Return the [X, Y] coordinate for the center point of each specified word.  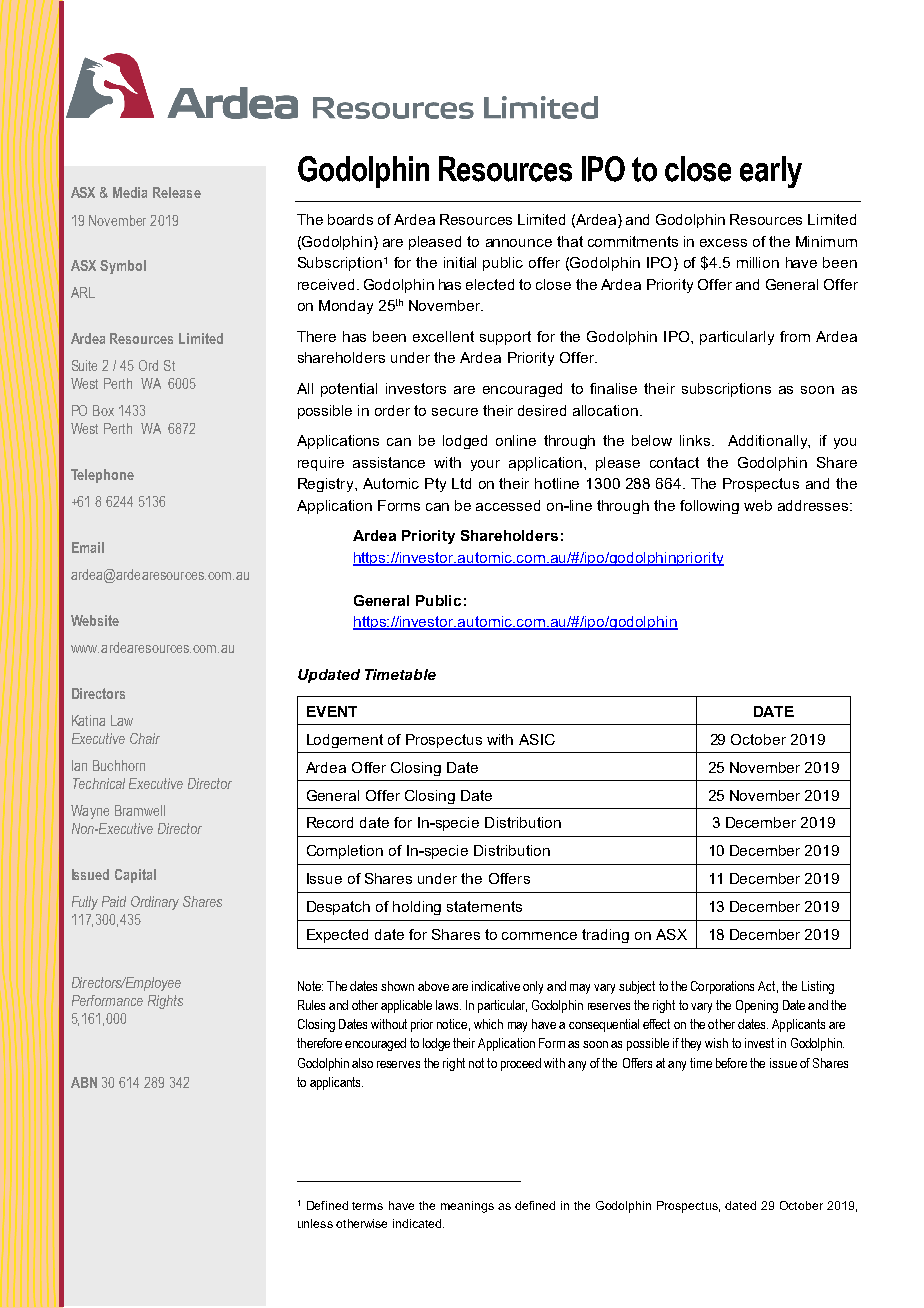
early [771, 172]
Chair [145, 738]
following [709, 507]
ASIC [537, 739]
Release [177, 192]
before [731, 1063]
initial [460, 262]
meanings [467, 1207]
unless [315, 1223]
